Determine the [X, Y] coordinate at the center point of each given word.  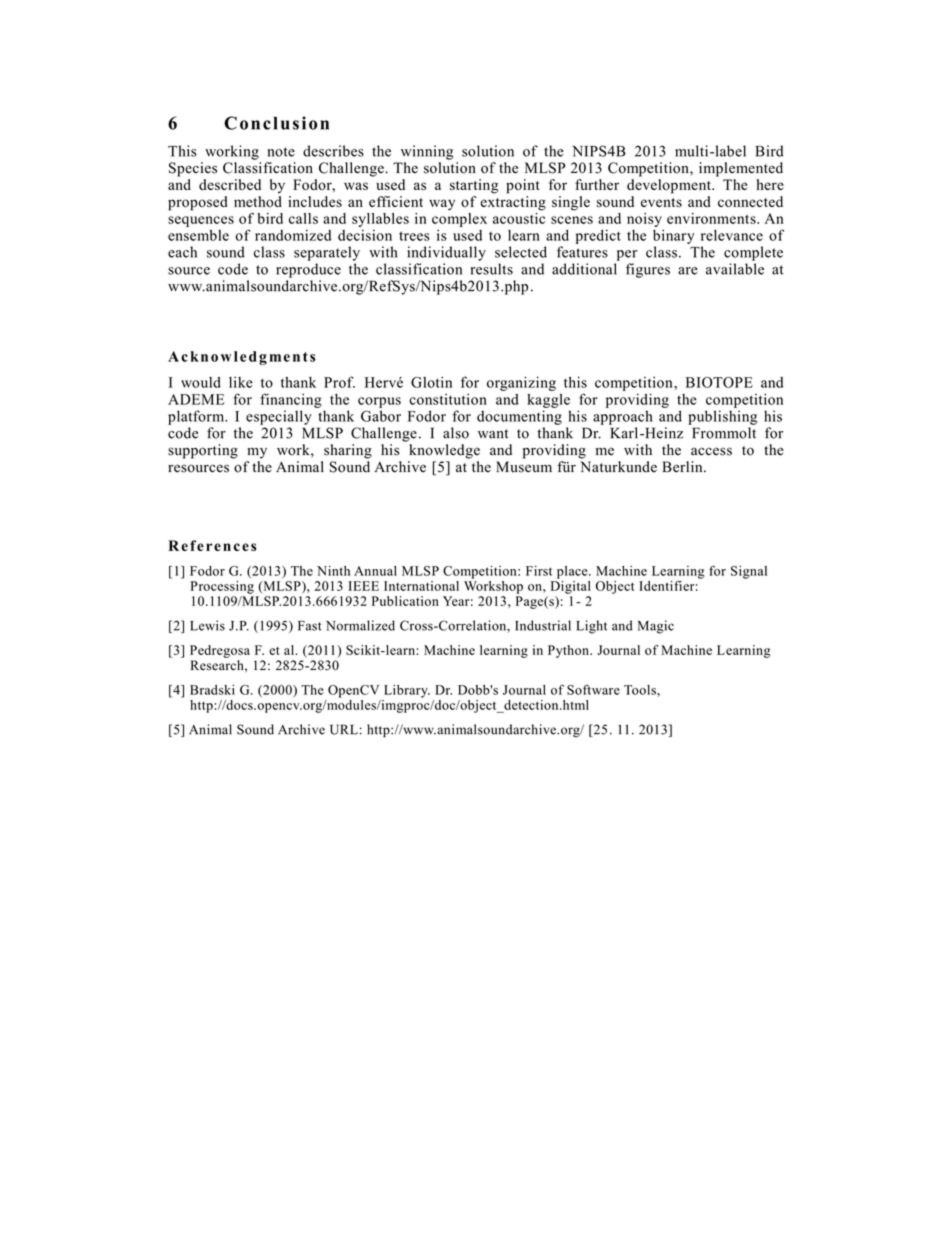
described [230, 184]
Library [407, 691]
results [492, 269]
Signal [749, 572]
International [421, 586]
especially [279, 417]
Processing [222, 587]
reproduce [308, 270]
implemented [741, 169]
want [493, 434]
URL [344, 729]
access [711, 451]
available [735, 269]
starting [474, 186]
